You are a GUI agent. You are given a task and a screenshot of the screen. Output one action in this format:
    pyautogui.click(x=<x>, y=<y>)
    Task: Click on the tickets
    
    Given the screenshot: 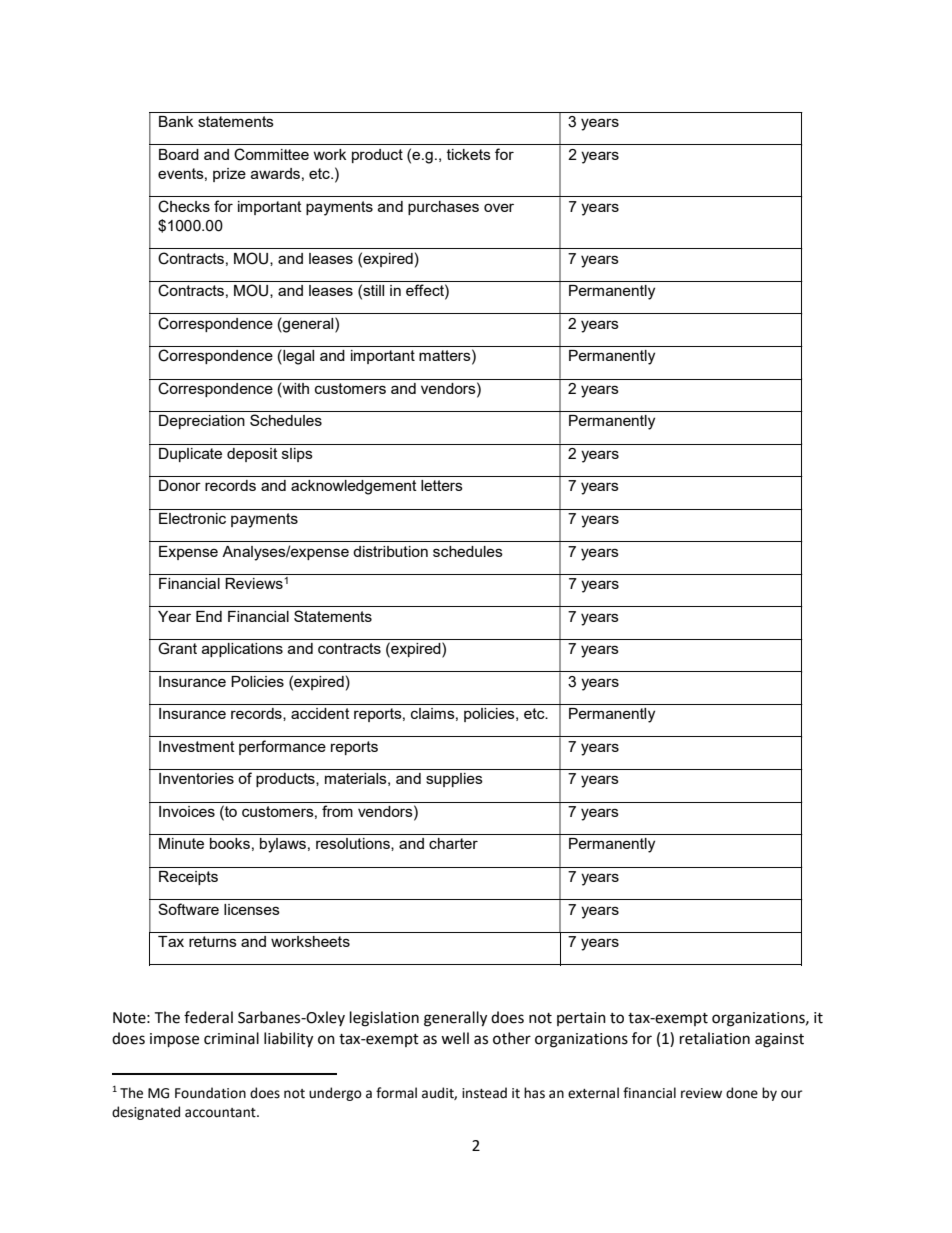 What is the action you would take?
    pyautogui.click(x=469, y=154)
